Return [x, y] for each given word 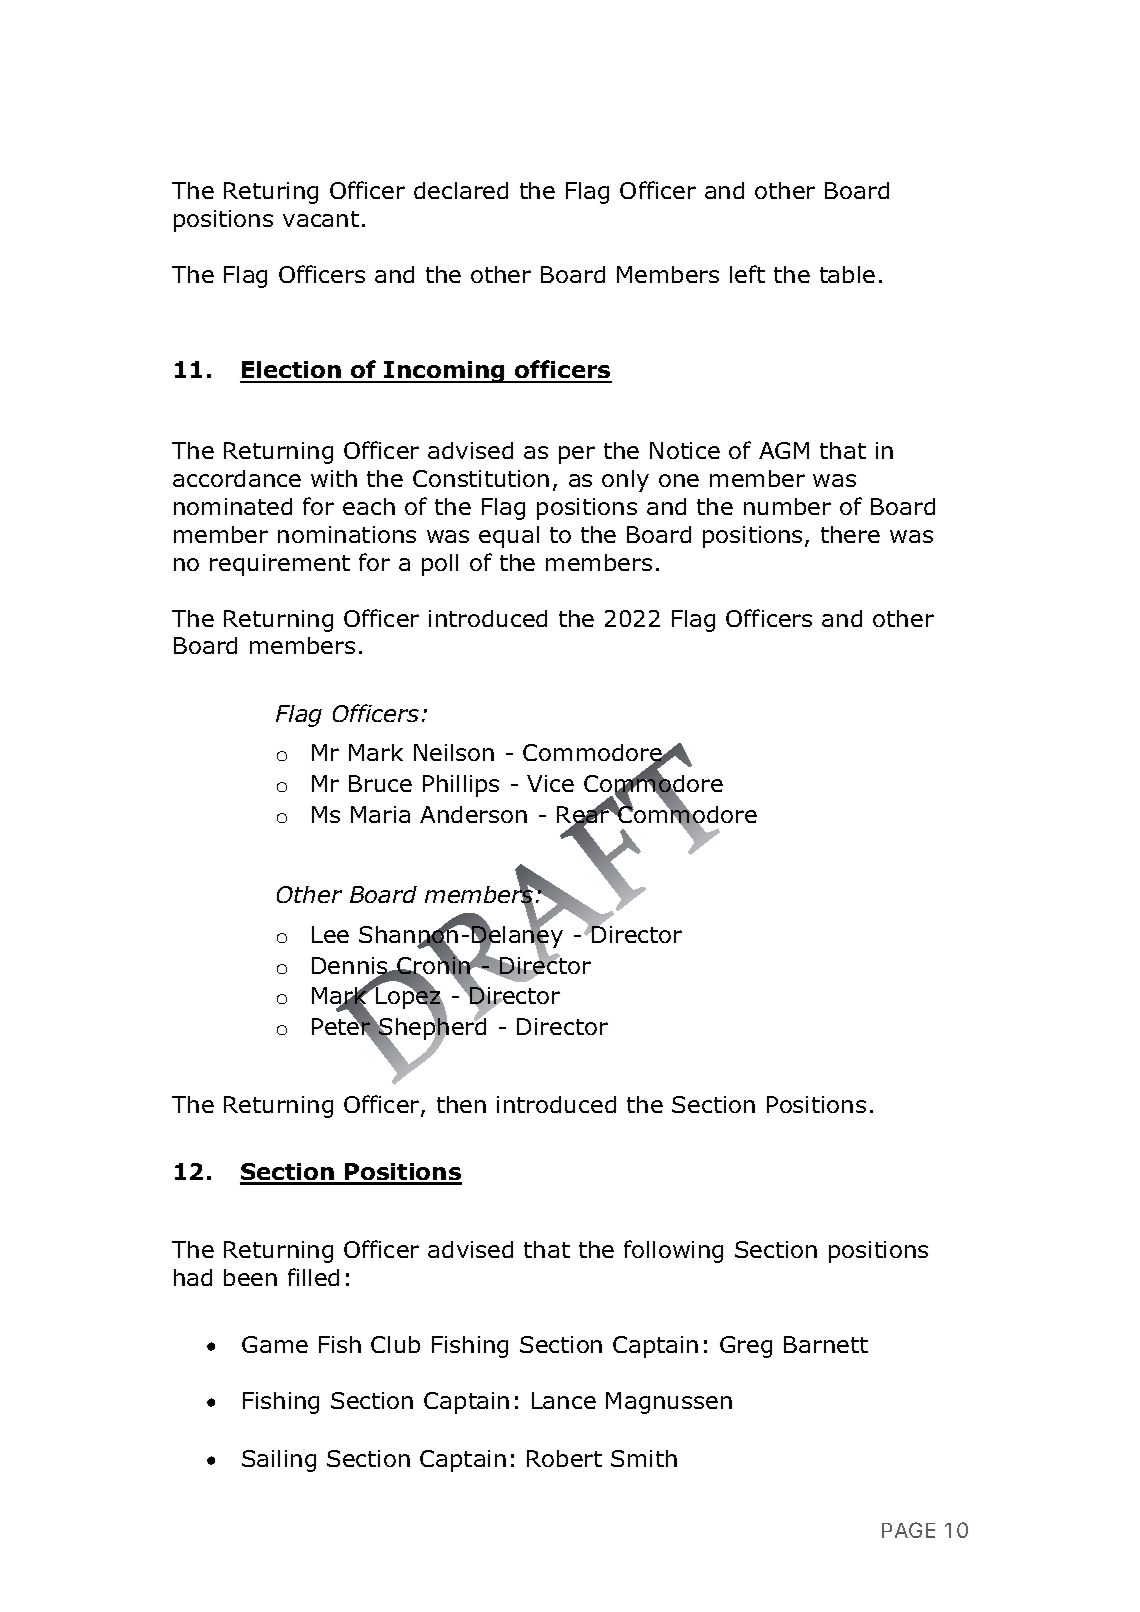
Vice [550, 783]
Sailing [279, 1461]
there [850, 534]
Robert [564, 1458]
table [847, 274]
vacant [321, 219]
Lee [330, 934]
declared [461, 190]
